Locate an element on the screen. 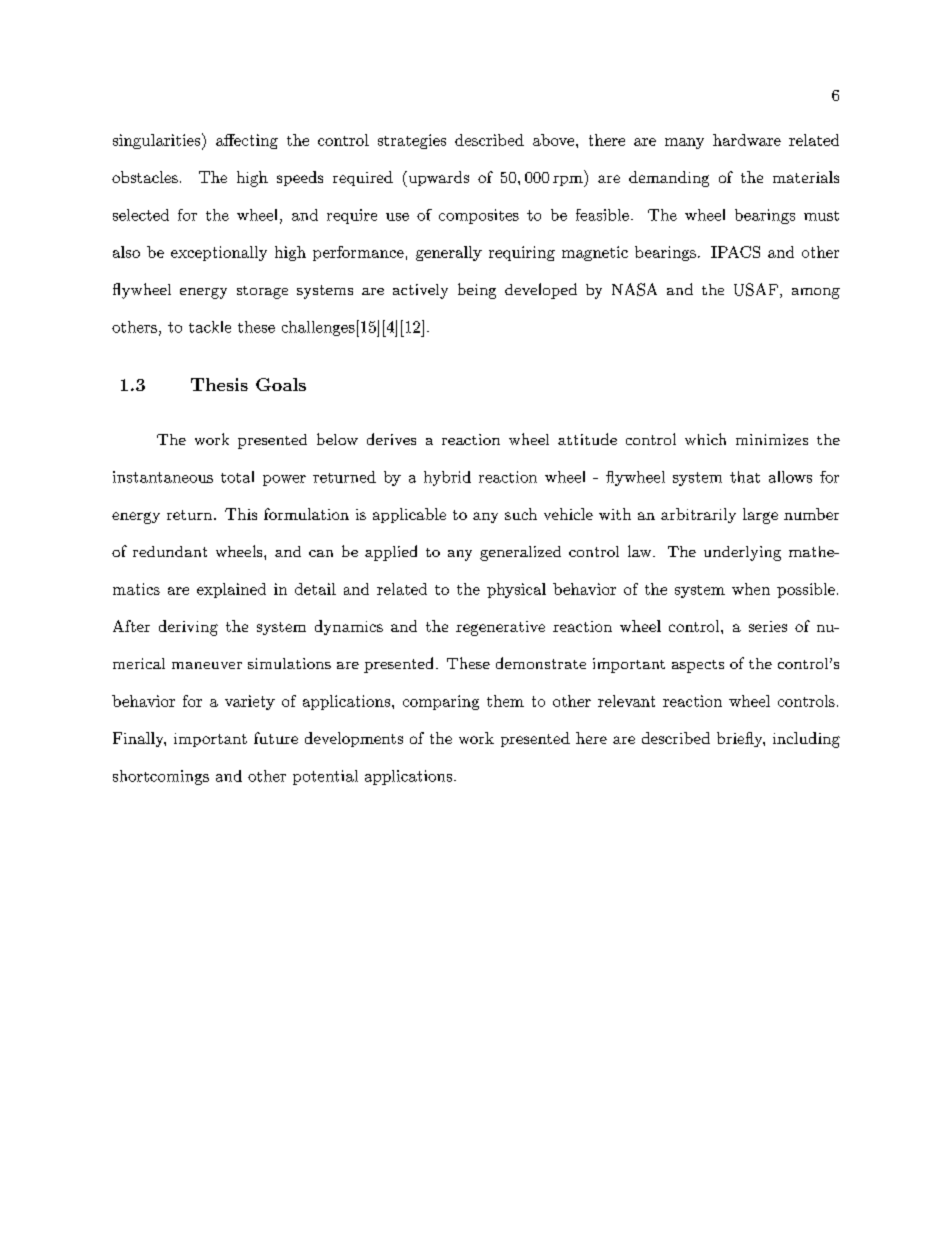 The height and width of the screenshot is (1233, 952). shortcomings is located at coordinates (161, 777).
